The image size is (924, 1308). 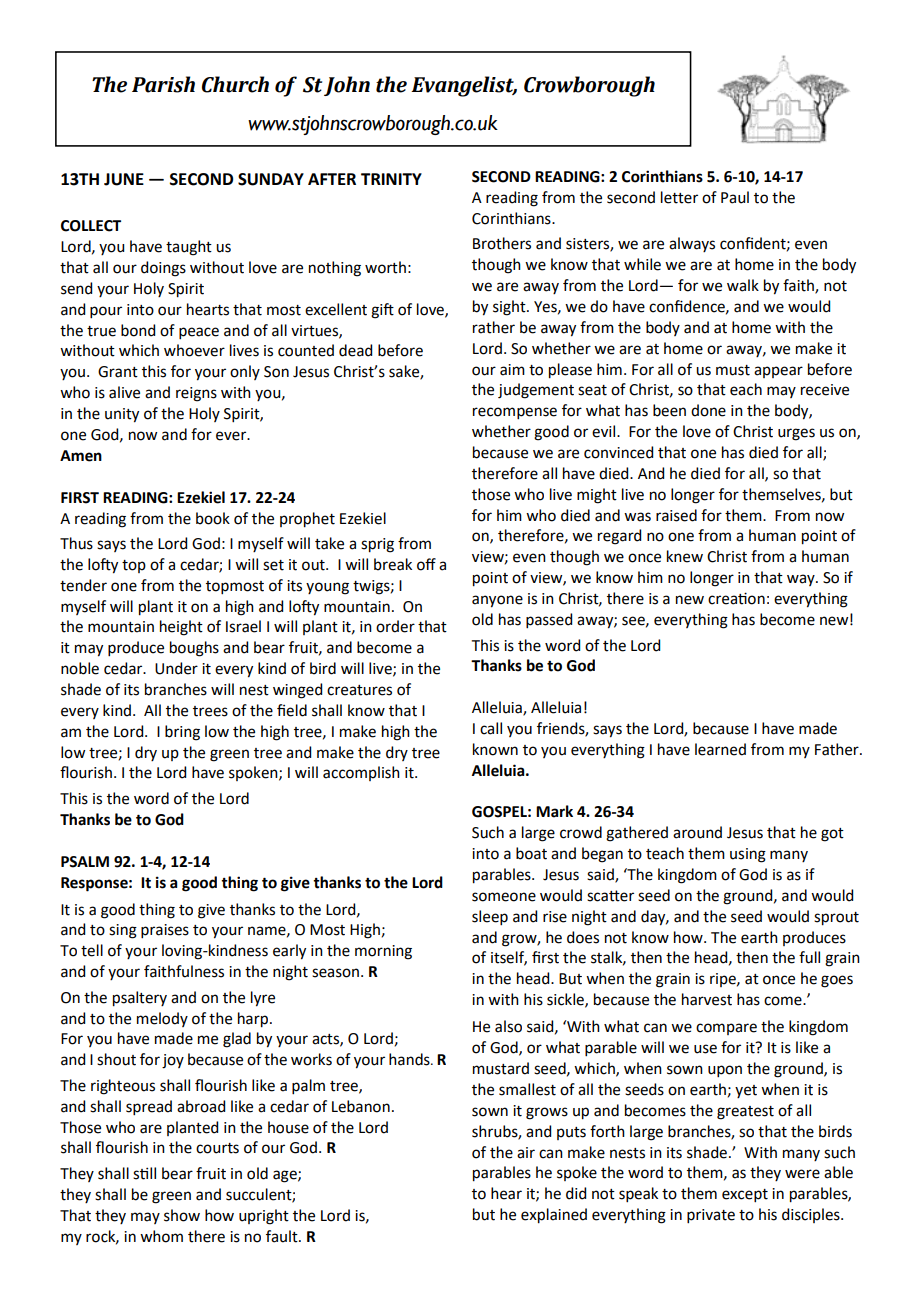 I want to click on Paul, so click(x=735, y=197).
